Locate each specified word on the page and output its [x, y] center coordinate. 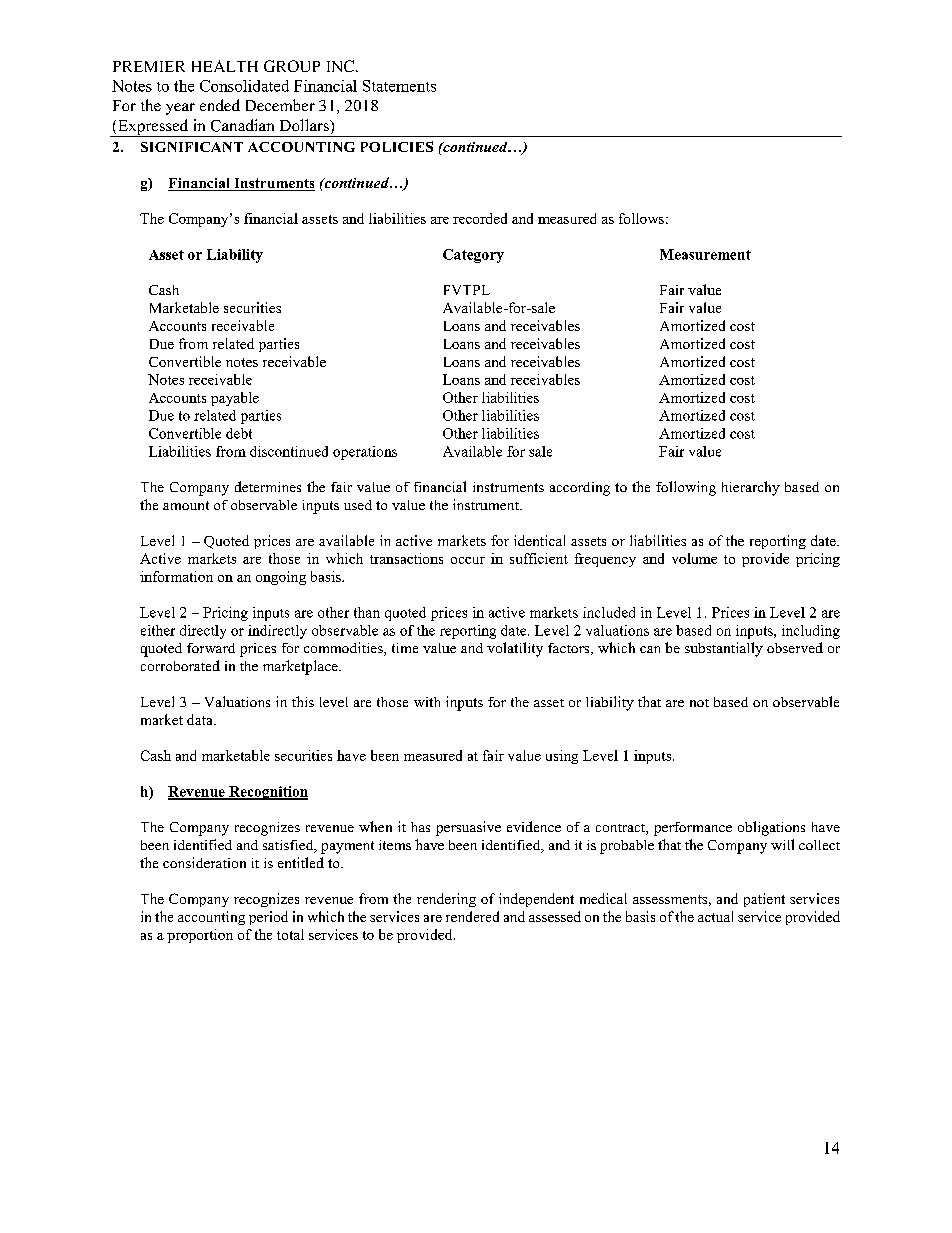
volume [694, 558]
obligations [771, 828]
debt [239, 433]
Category [473, 256]
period [268, 918]
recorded [480, 218]
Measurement [705, 254]
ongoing [281, 578]
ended [220, 105]
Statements [399, 86]
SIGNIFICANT [192, 147]
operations [365, 453]
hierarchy [751, 488]
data [201, 719]
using [562, 757]
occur [468, 560]
